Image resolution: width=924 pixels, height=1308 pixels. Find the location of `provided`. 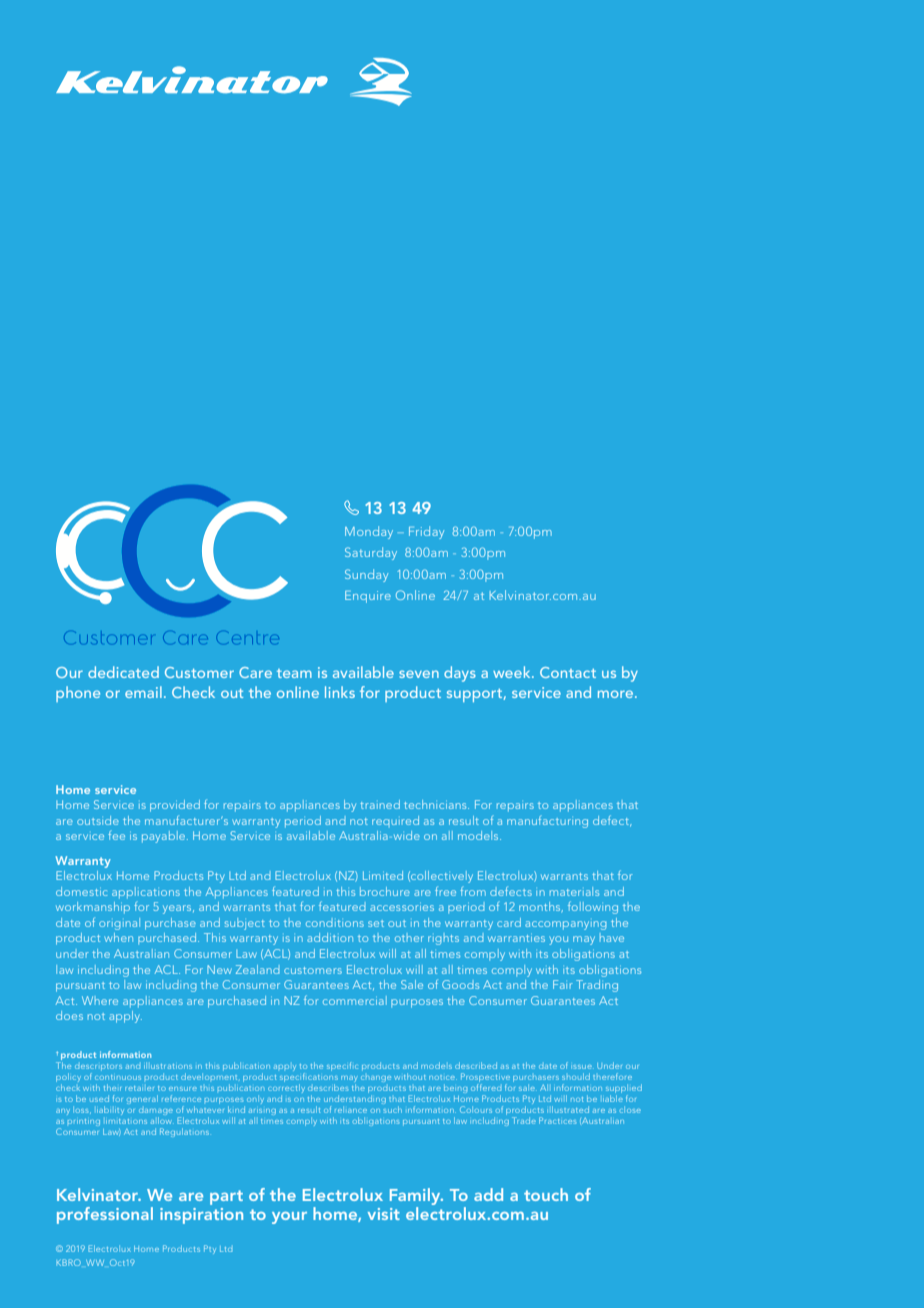

provided is located at coordinates (175, 806).
